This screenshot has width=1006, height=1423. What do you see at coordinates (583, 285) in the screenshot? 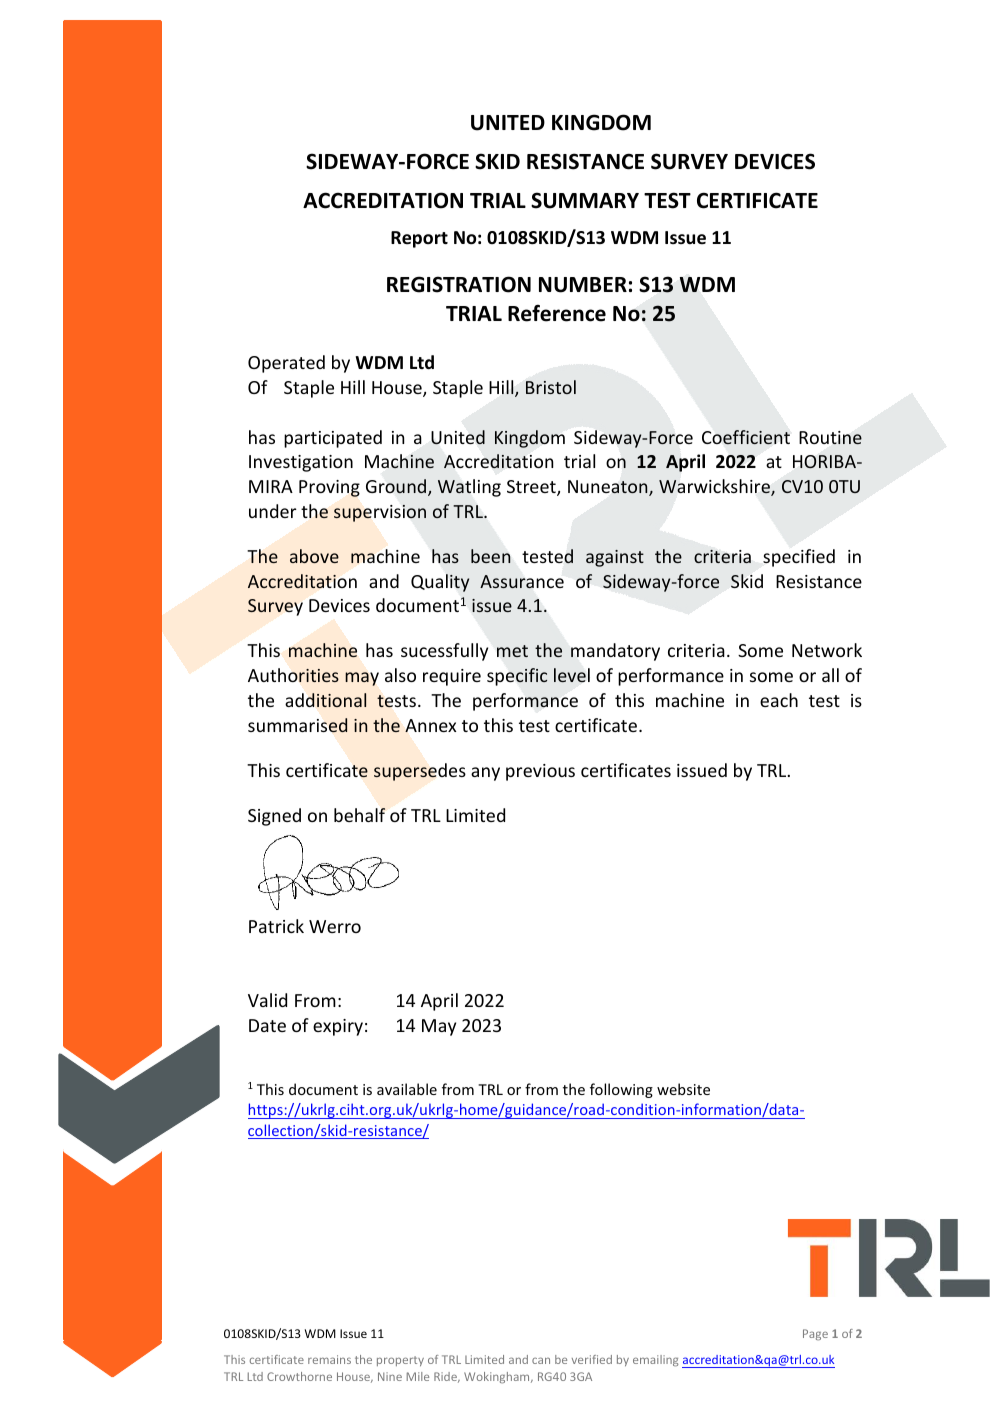
I see `NUMBER` at bounding box center [583, 285].
